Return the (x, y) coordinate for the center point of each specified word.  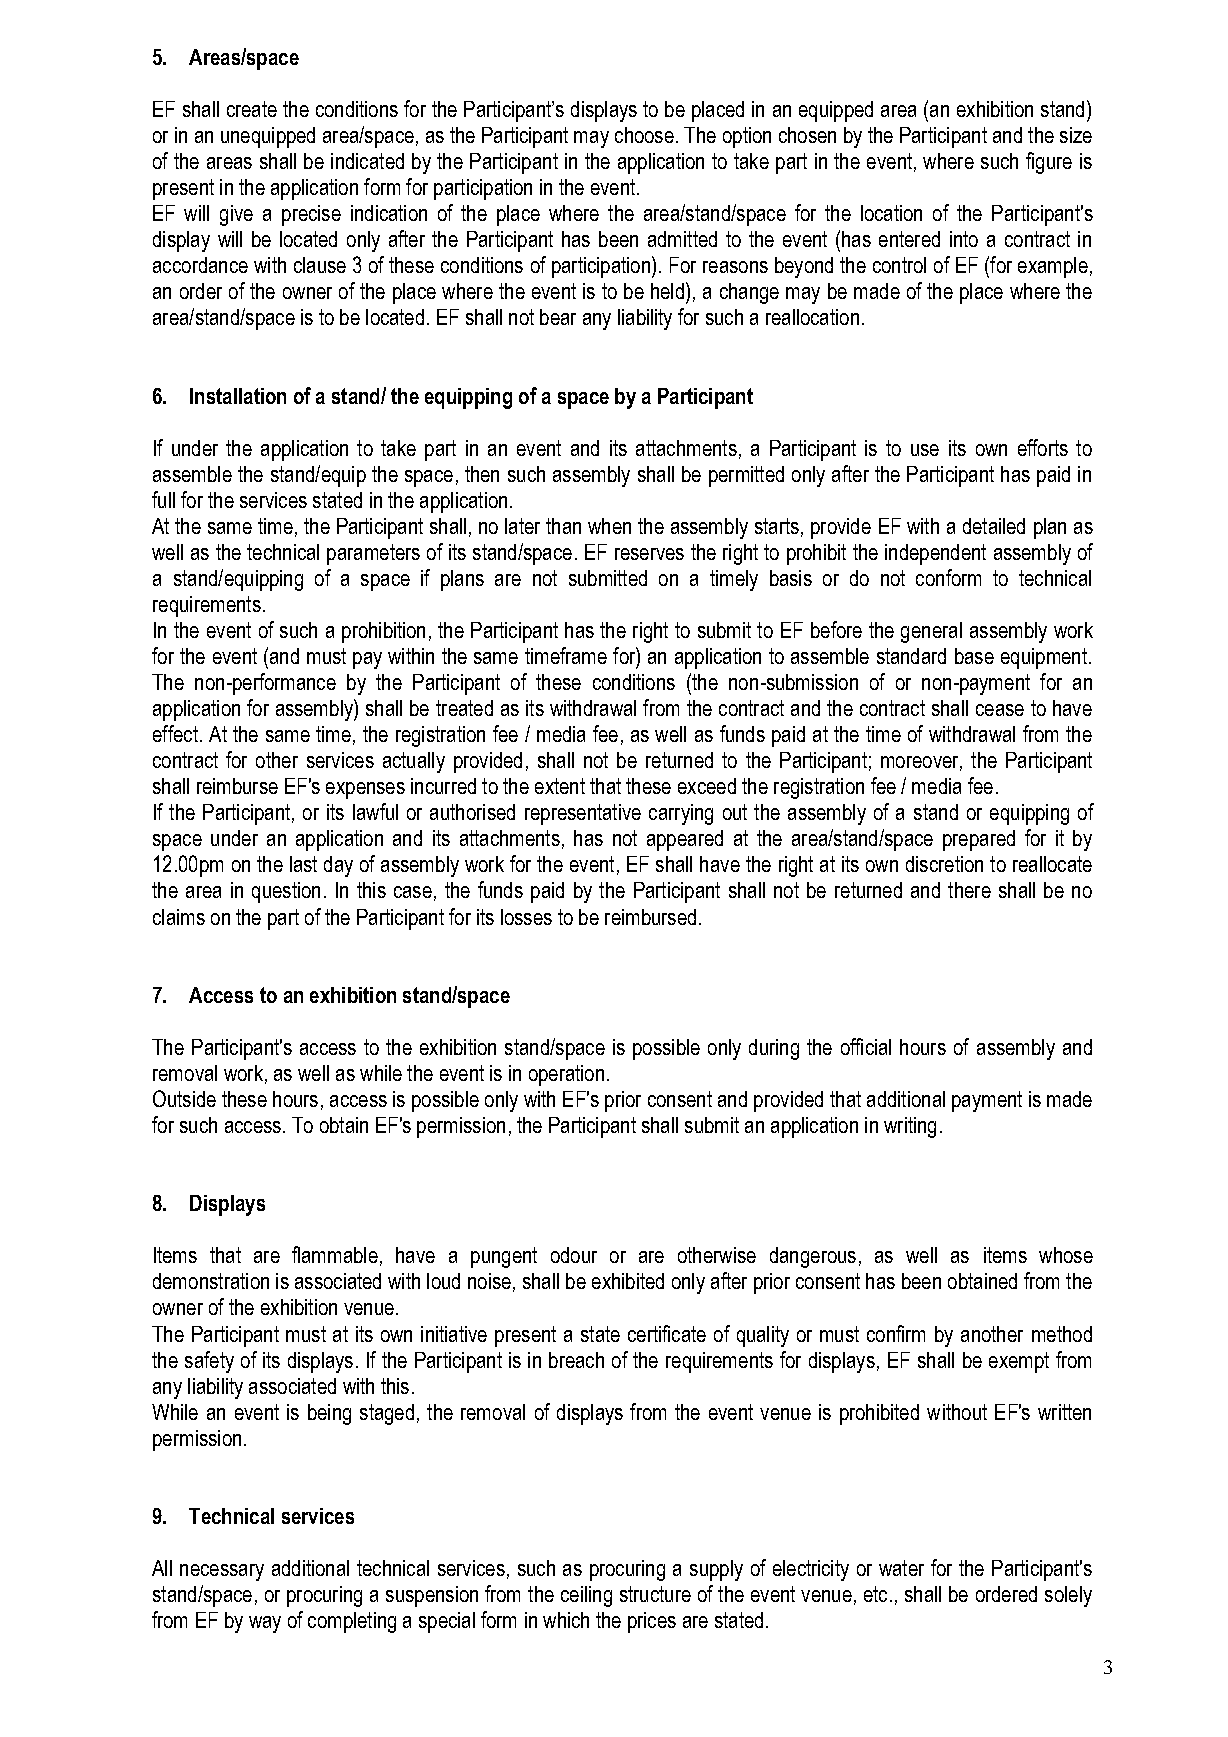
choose (644, 135)
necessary (222, 1572)
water (901, 1568)
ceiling (586, 1596)
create (252, 109)
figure (1049, 163)
